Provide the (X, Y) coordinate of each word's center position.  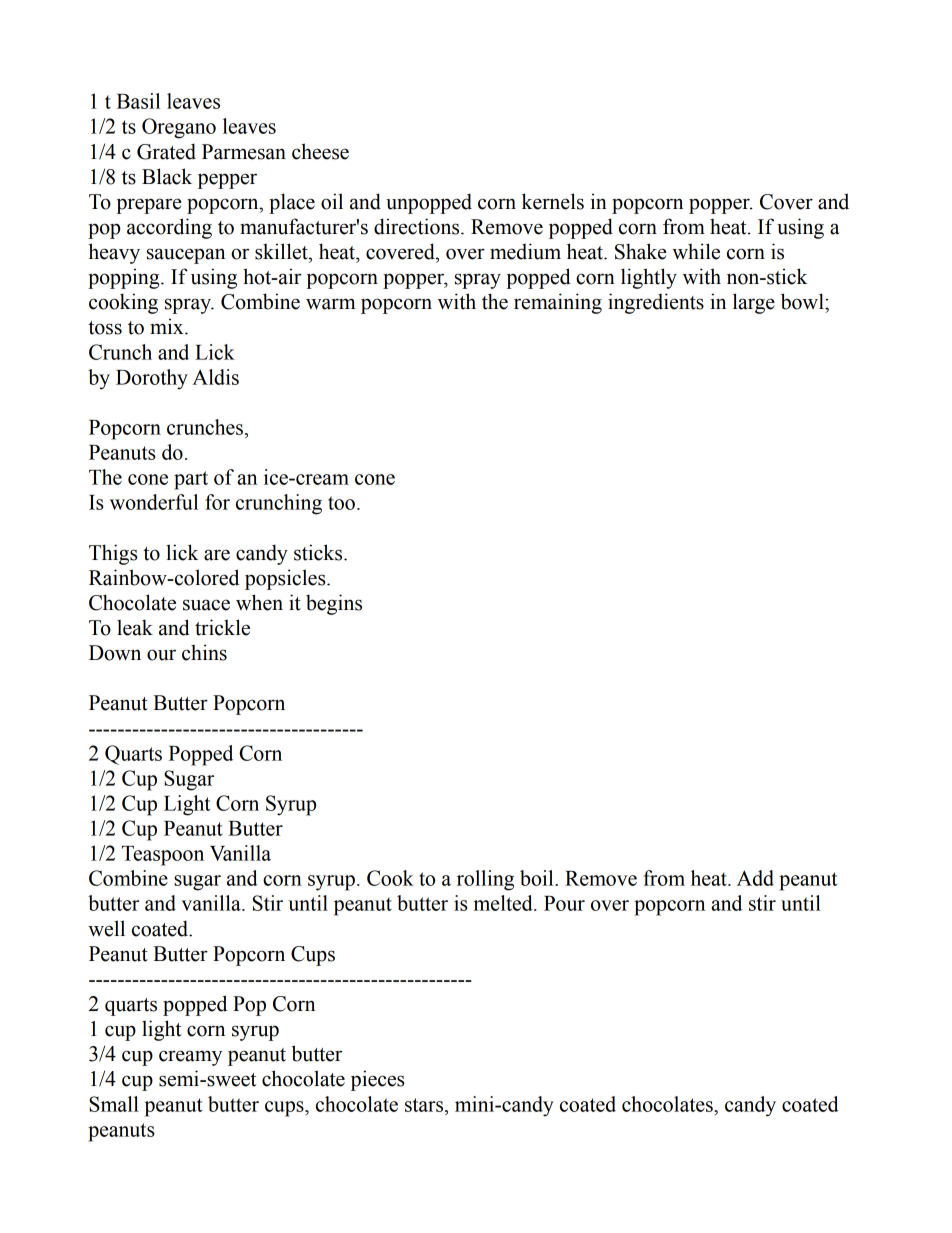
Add (755, 878)
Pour (564, 903)
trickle (222, 627)
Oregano (179, 128)
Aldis (215, 377)
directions (418, 226)
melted (504, 903)
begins (334, 604)
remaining (558, 303)
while (696, 251)
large (754, 303)
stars (425, 1105)
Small (114, 1104)
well (106, 928)
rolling (485, 880)
